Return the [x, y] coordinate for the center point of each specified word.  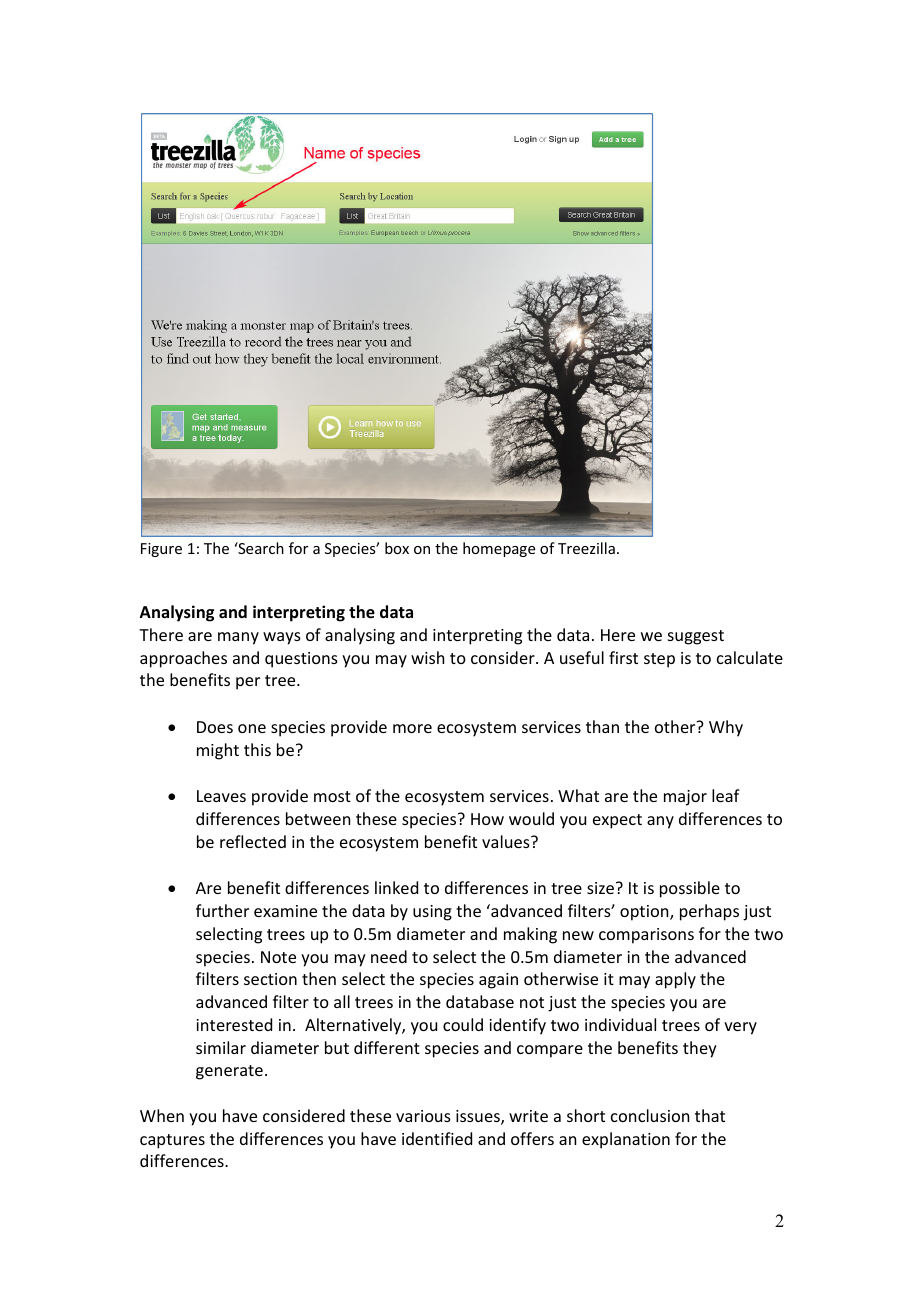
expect [617, 821]
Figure [161, 550]
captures [172, 1141]
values [507, 841]
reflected [253, 841]
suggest [696, 637]
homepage [499, 549]
